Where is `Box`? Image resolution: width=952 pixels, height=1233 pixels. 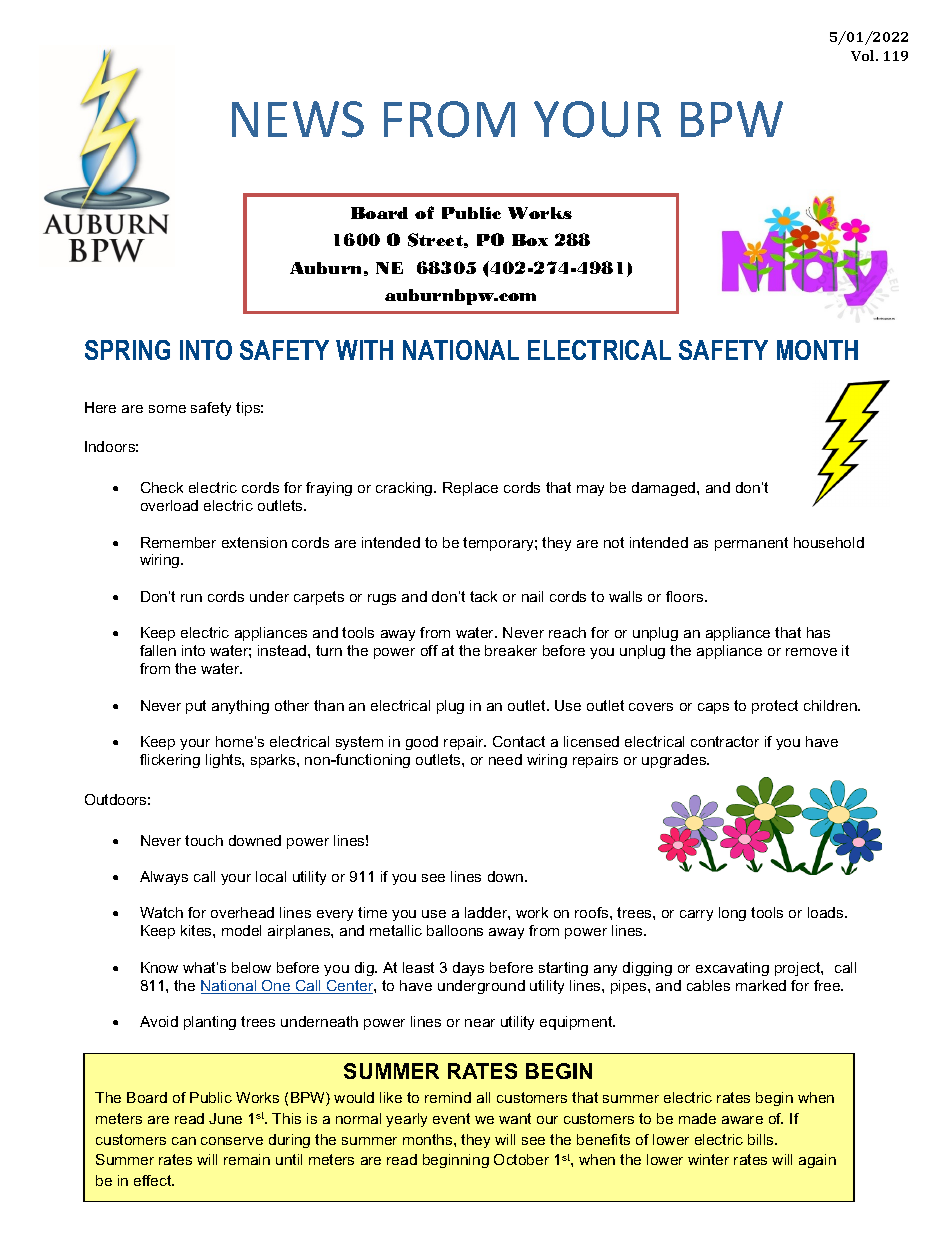 Box is located at coordinates (530, 240).
